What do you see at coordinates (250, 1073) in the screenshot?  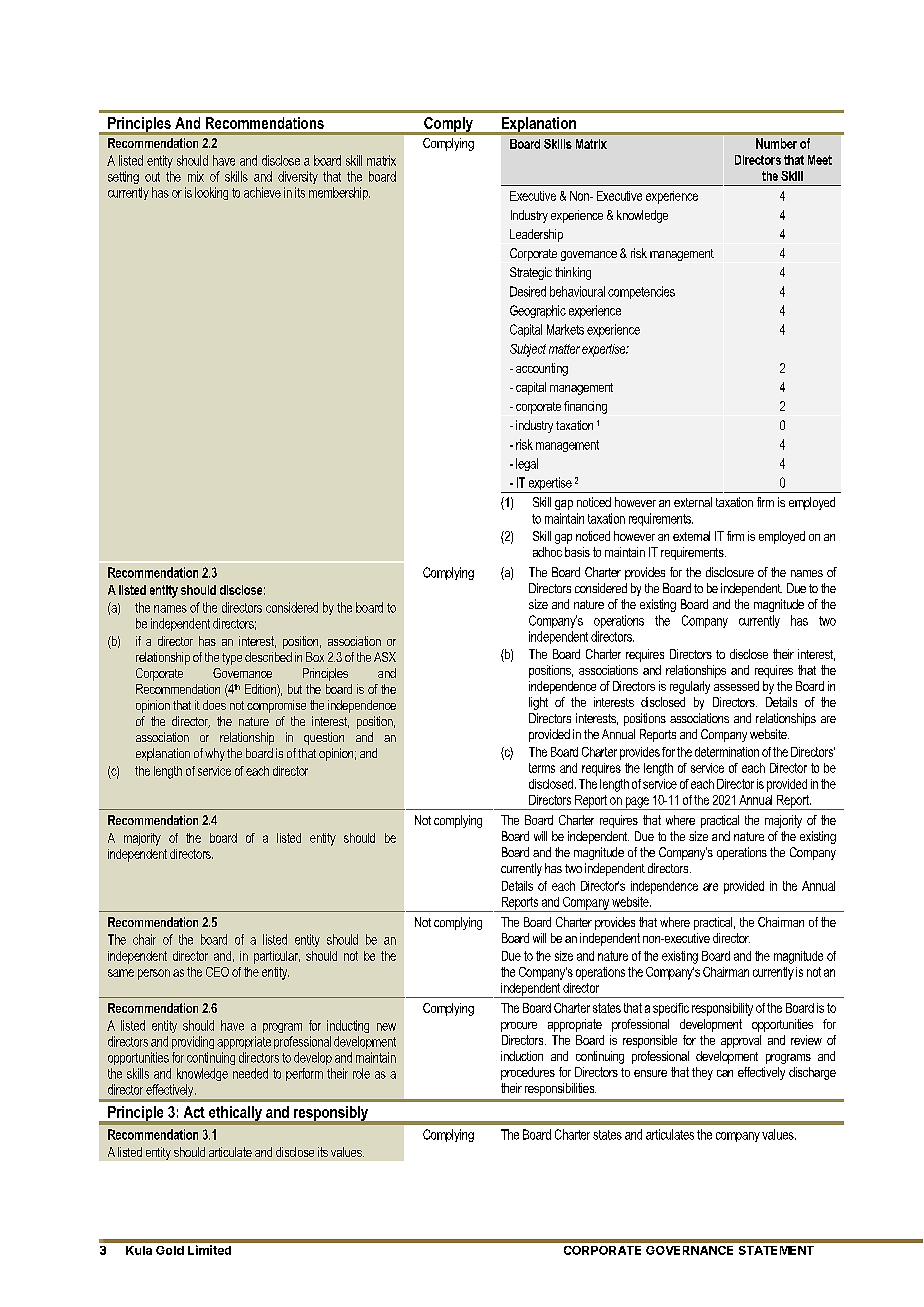 I see `needed` at bounding box center [250, 1073].
